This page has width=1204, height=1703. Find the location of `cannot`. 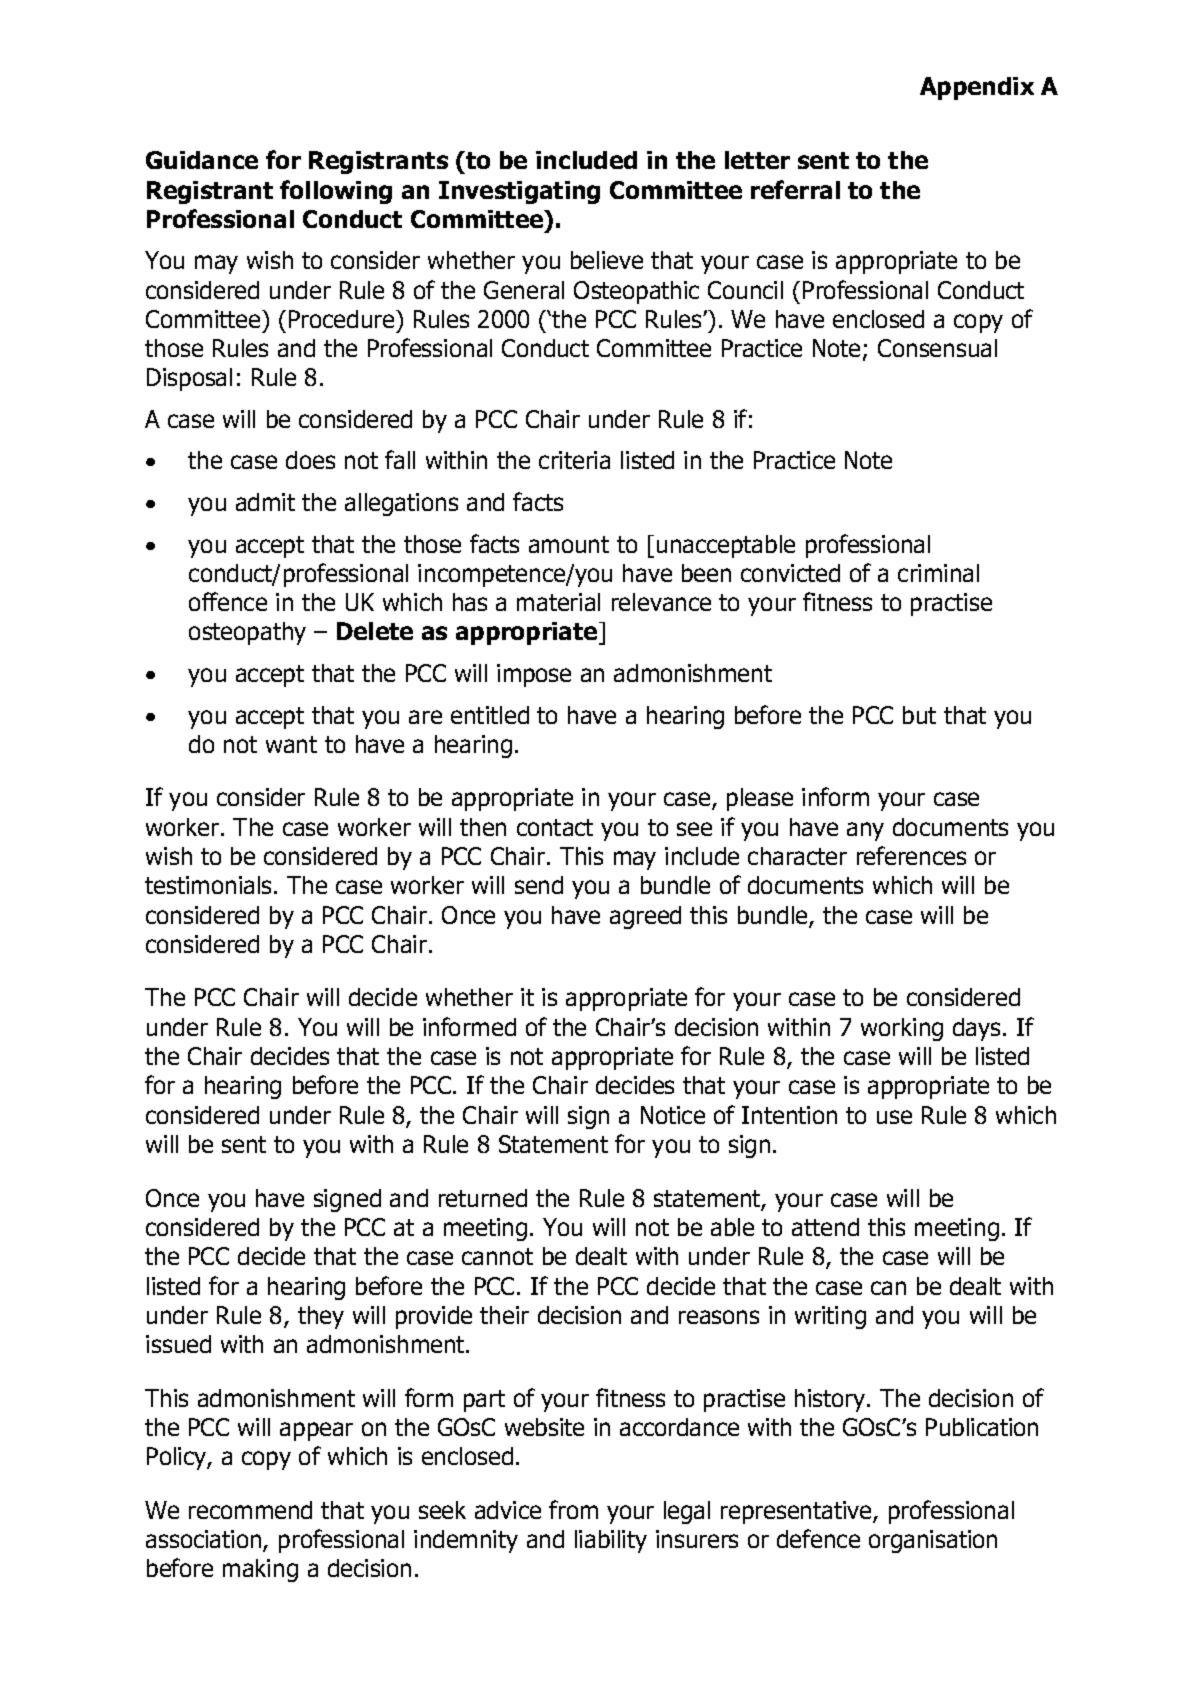

cannot is located at coordinates (497, 1256).
